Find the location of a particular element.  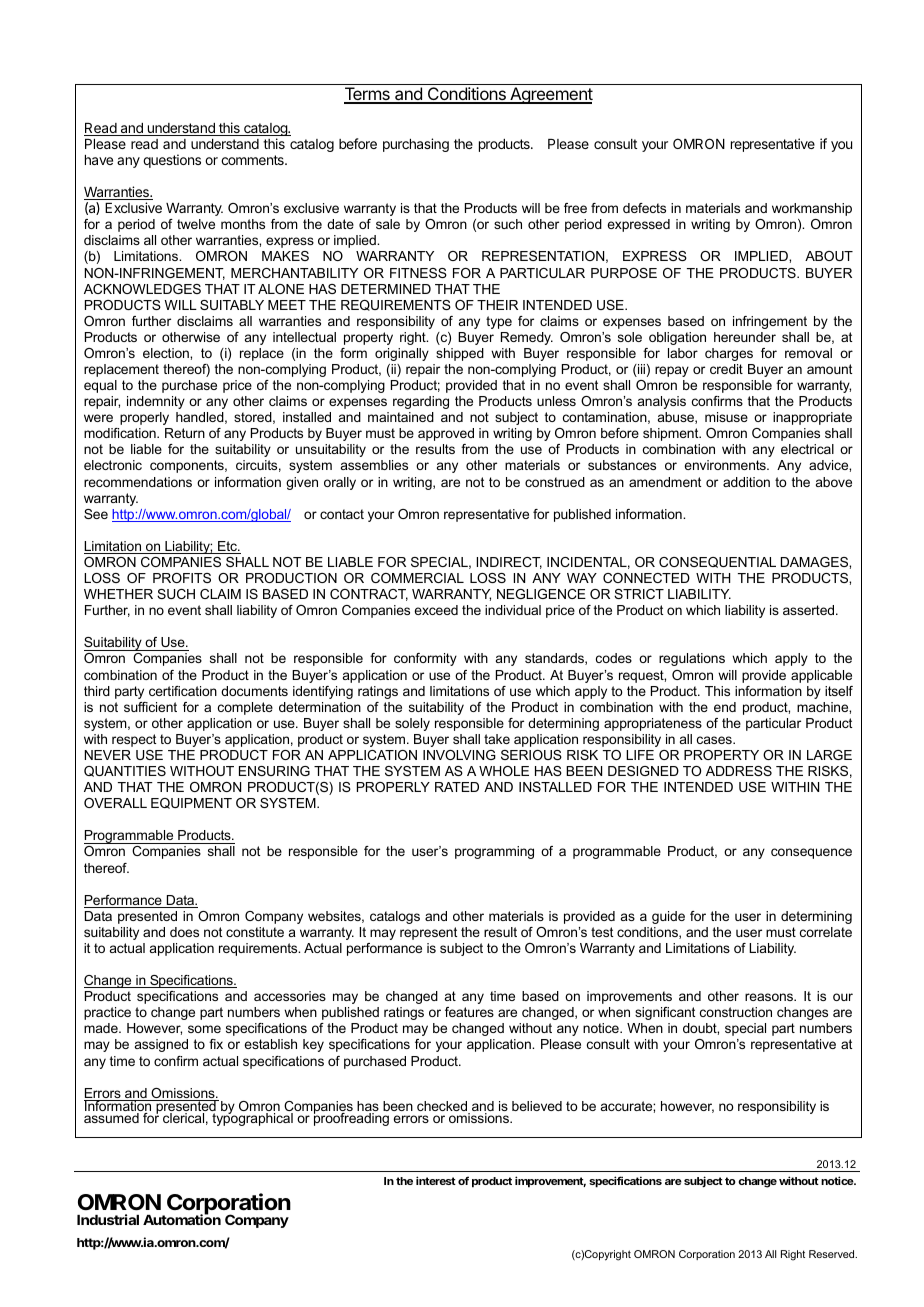

regulations is located at coordinates (692, 659).
